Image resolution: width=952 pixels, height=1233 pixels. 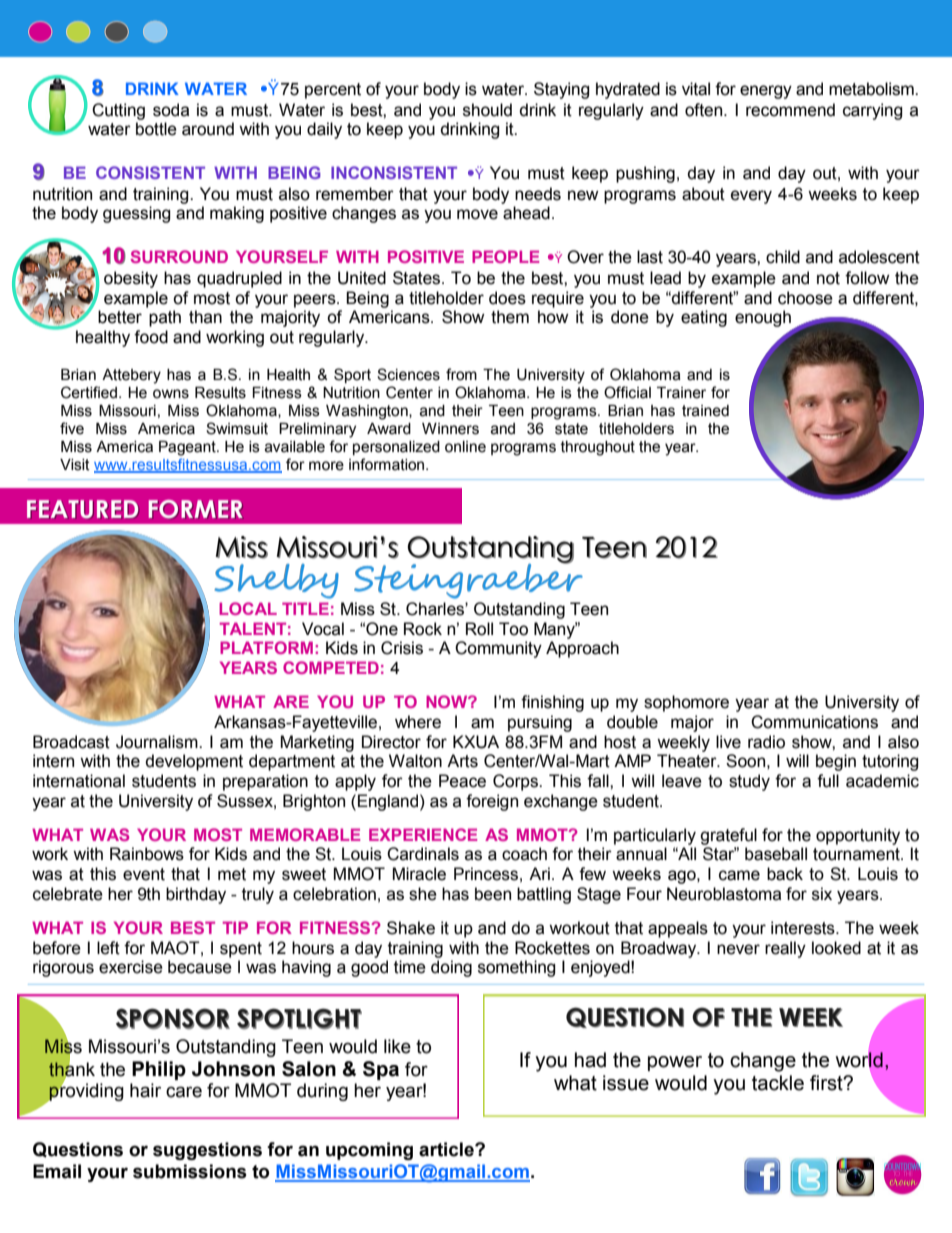 I want to click on trained, so click(x=705, y=411).
